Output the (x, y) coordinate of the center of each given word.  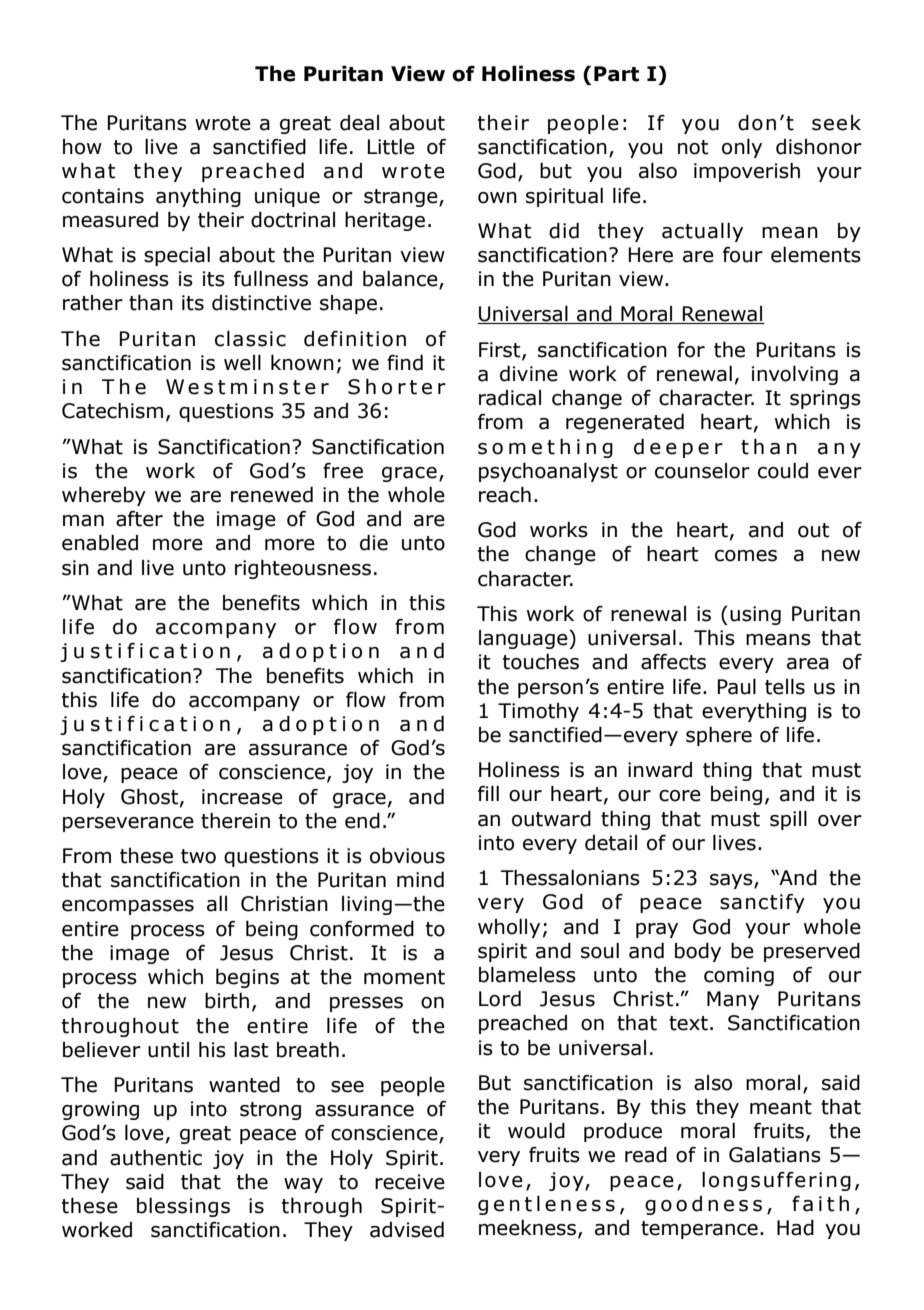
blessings (183, 1207)
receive (410, 1182)
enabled (100, 542)
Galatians (775, 1154)
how (82, 147)
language (524, 639)
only (742, 148)
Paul (737, 686)
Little (391, 147)
